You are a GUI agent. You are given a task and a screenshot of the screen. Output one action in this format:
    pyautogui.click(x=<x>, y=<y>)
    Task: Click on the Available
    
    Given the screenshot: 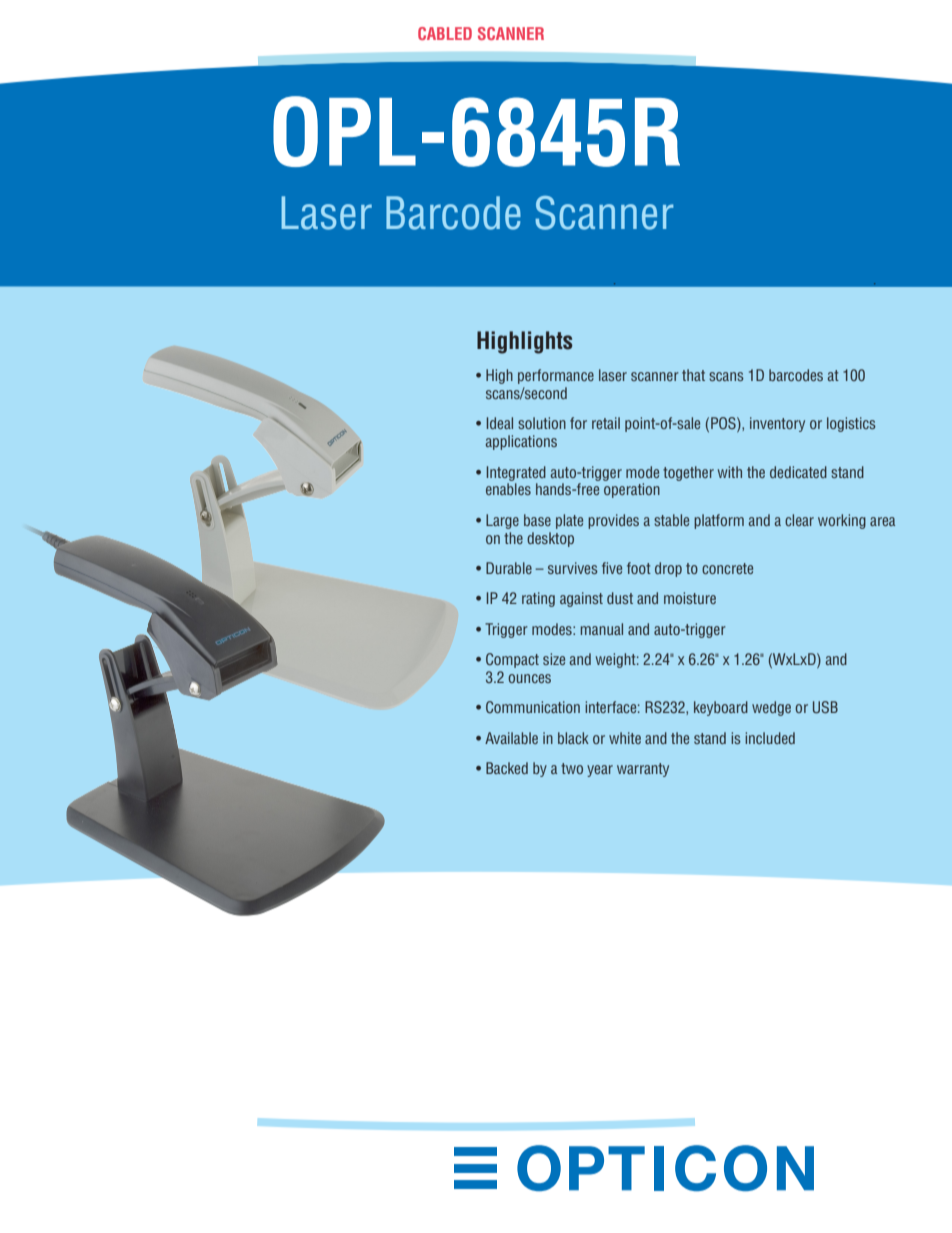 What is the action you would take?
    pyautogui.click(x=511, y=738)
